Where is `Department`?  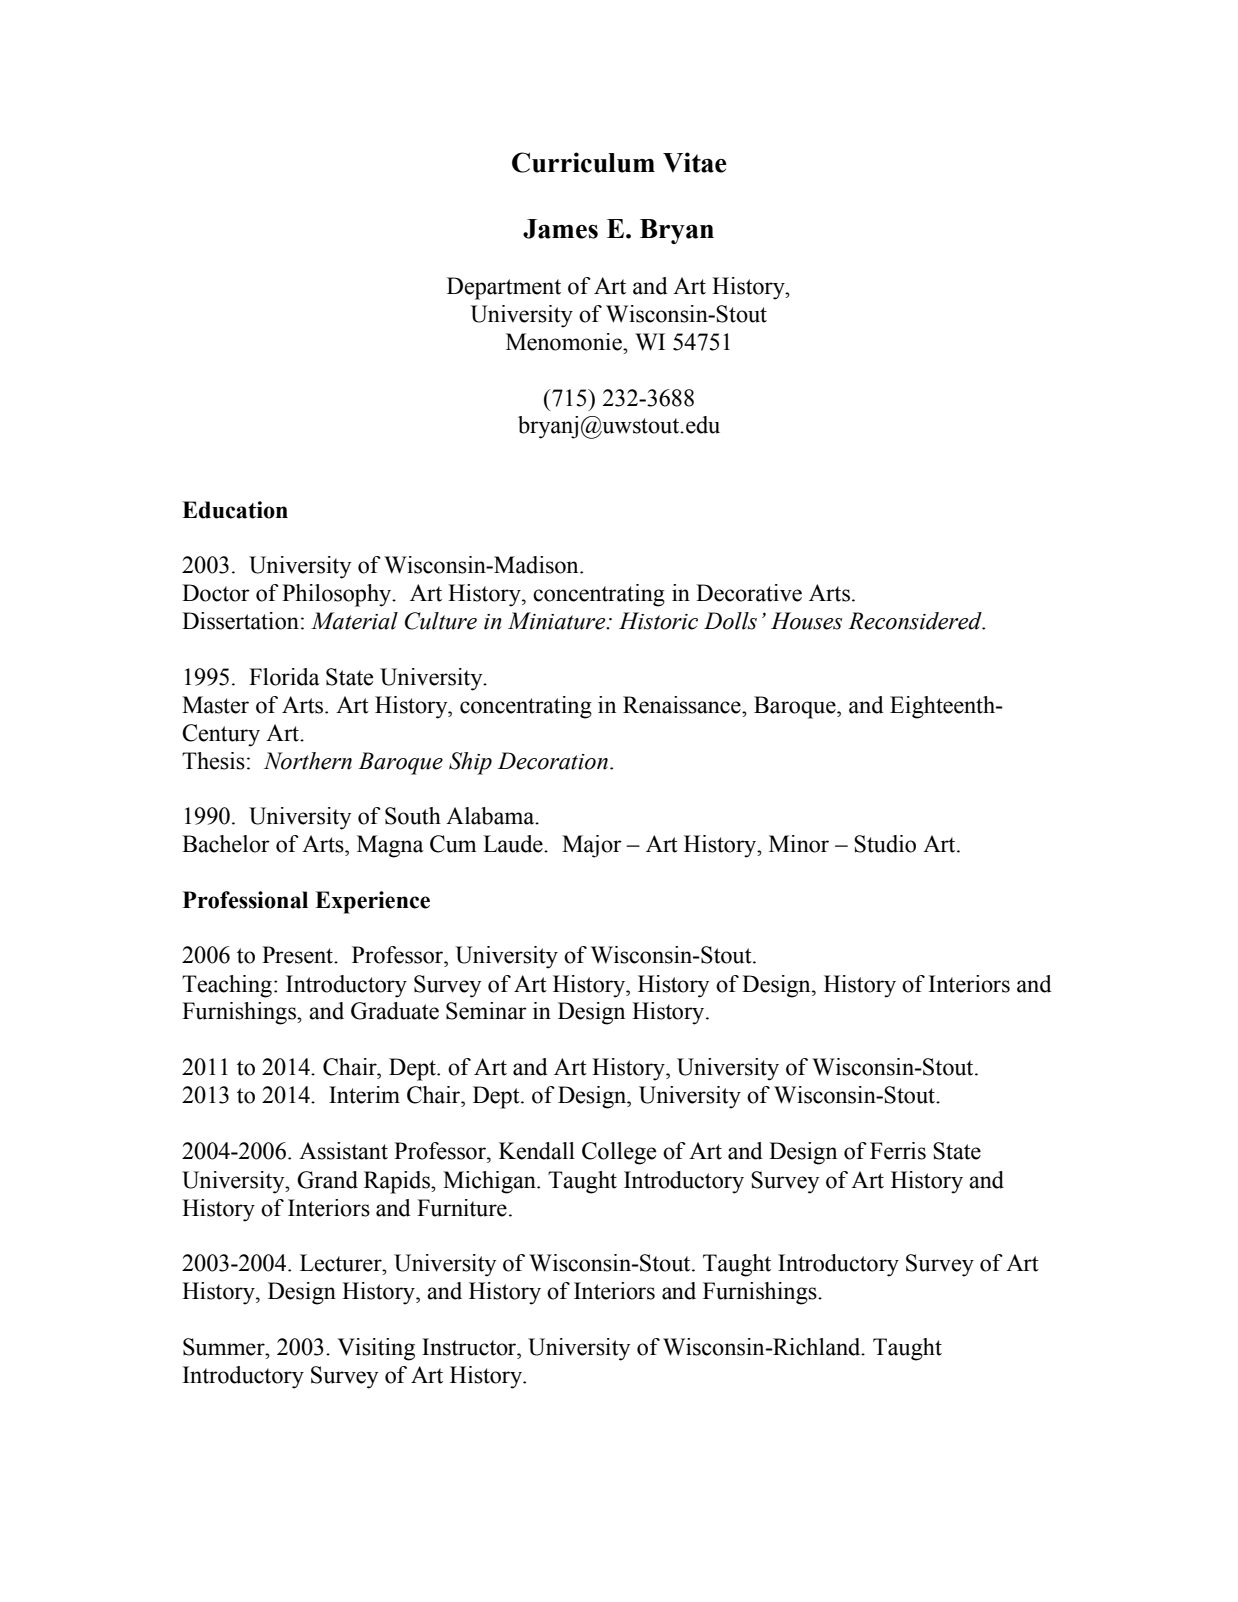
Department is located at coordinates (504, 288).
